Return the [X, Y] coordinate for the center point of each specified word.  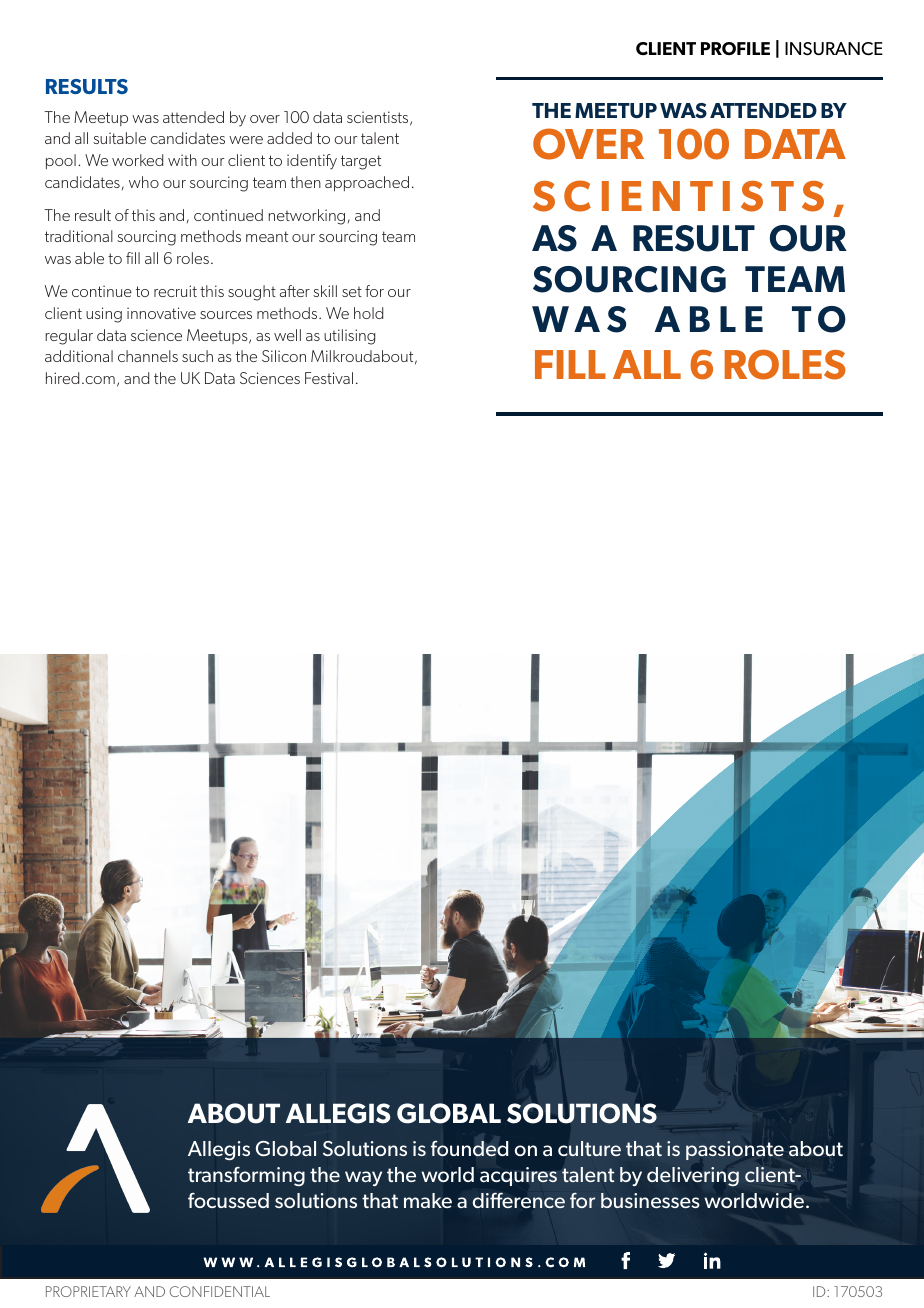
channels [148, 356]
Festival [329, 378]
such [197, 356]
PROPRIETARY [88, 1291]
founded [469, 1148]
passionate [735, 1150]
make [428, 1200]
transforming [246, 1177]
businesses [650, 1200]
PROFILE [735, 48]
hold [368, 313]
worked [137, 160]
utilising [349, 337]
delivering [693, 1176]
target [361, 162]
